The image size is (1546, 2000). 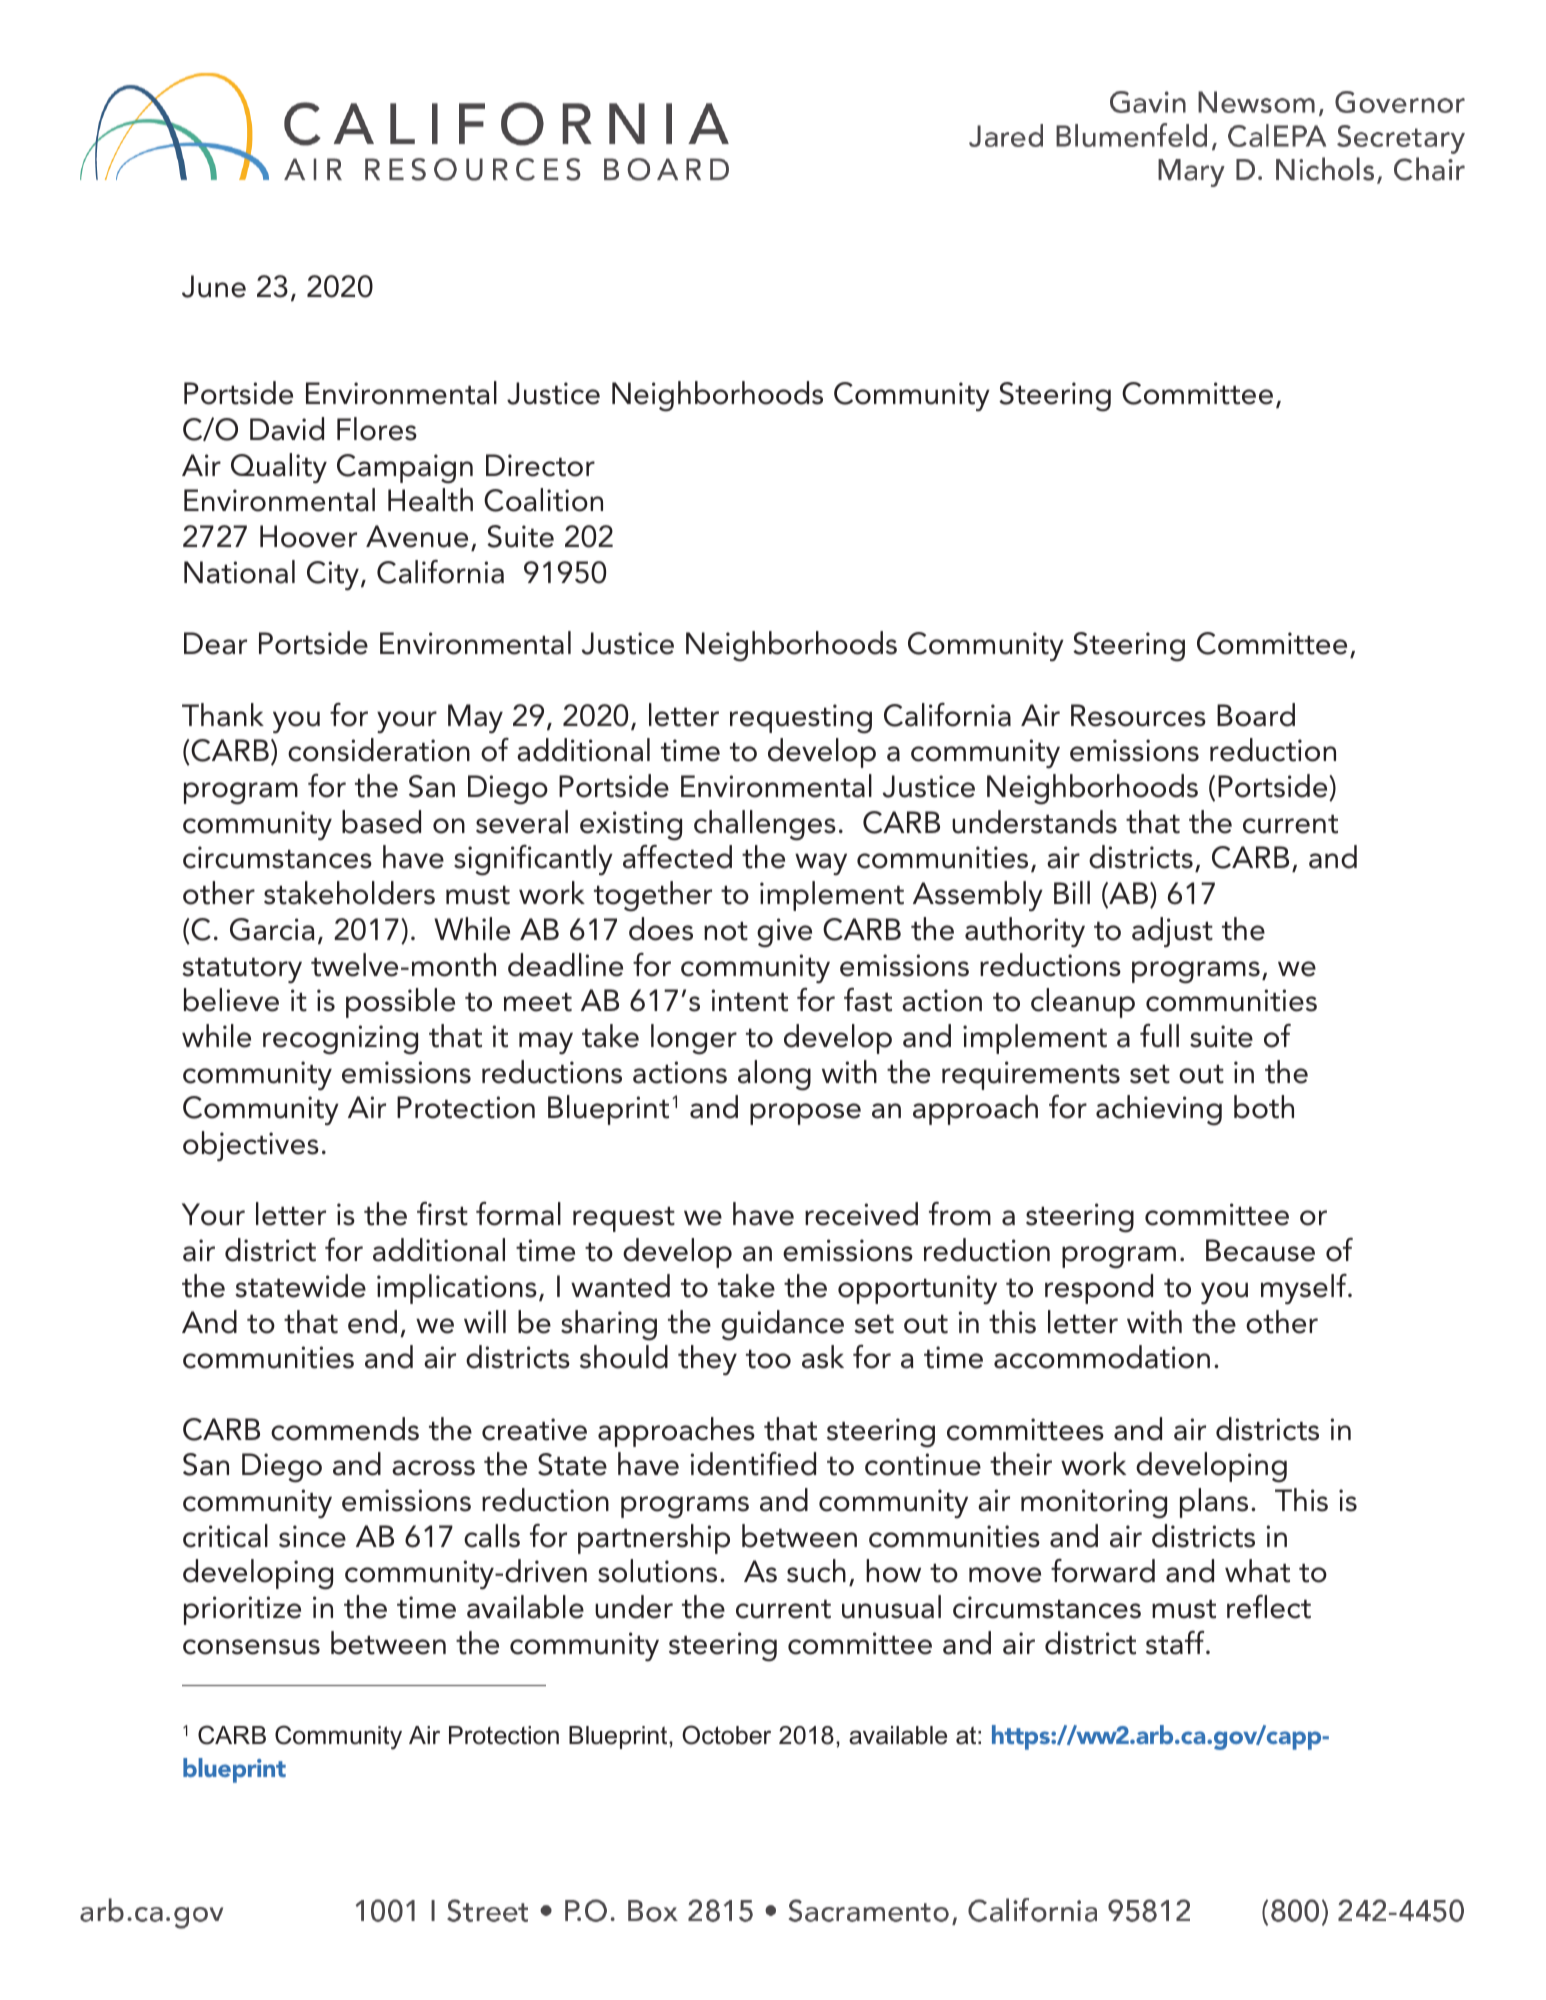 What do you see at coordinates (540, 465) in the image?
I see `Director` at bounding box center [540, 465].
